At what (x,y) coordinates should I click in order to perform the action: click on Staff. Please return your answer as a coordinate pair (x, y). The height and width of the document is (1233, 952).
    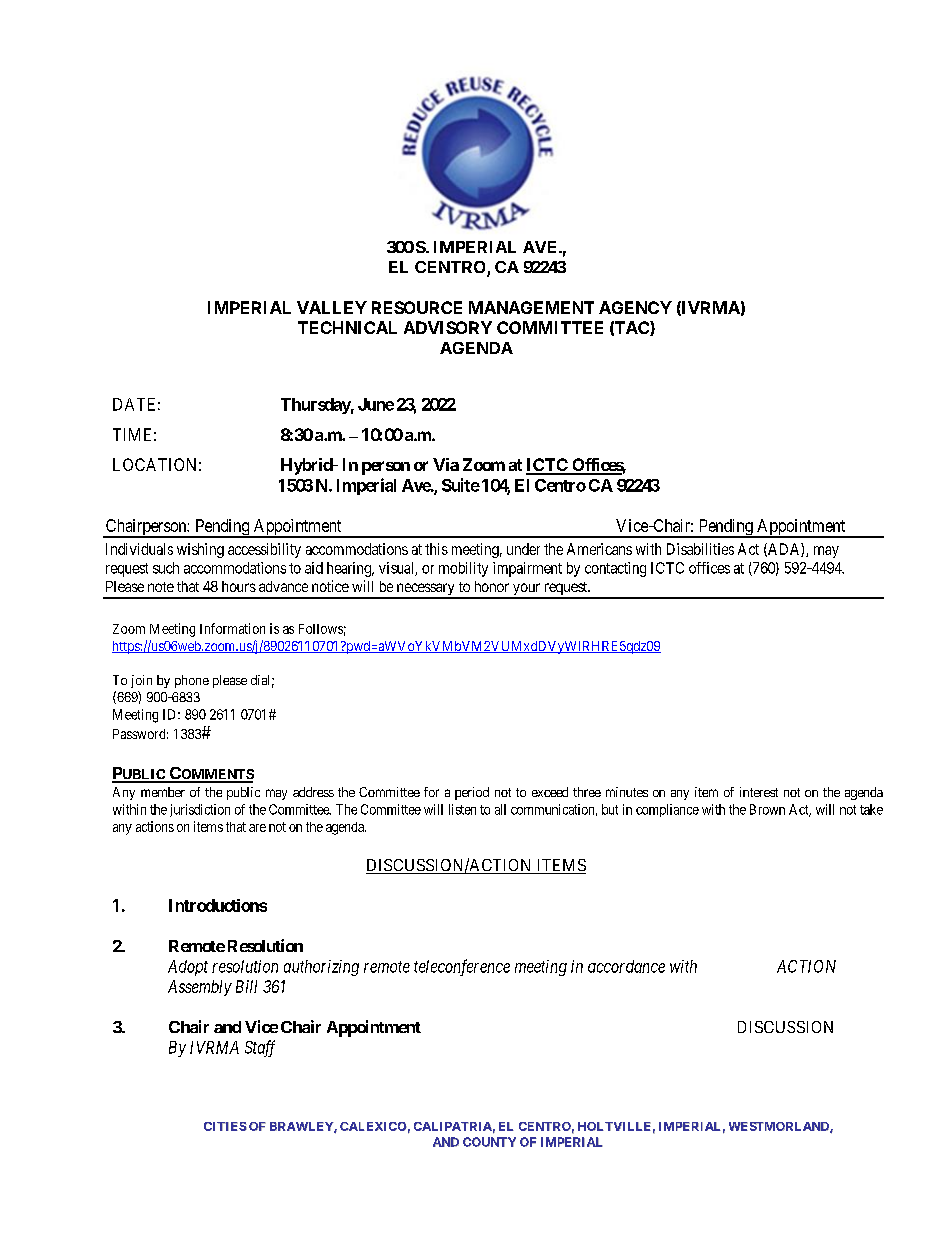
    Looking at the image, I should click on (260, 1048).
